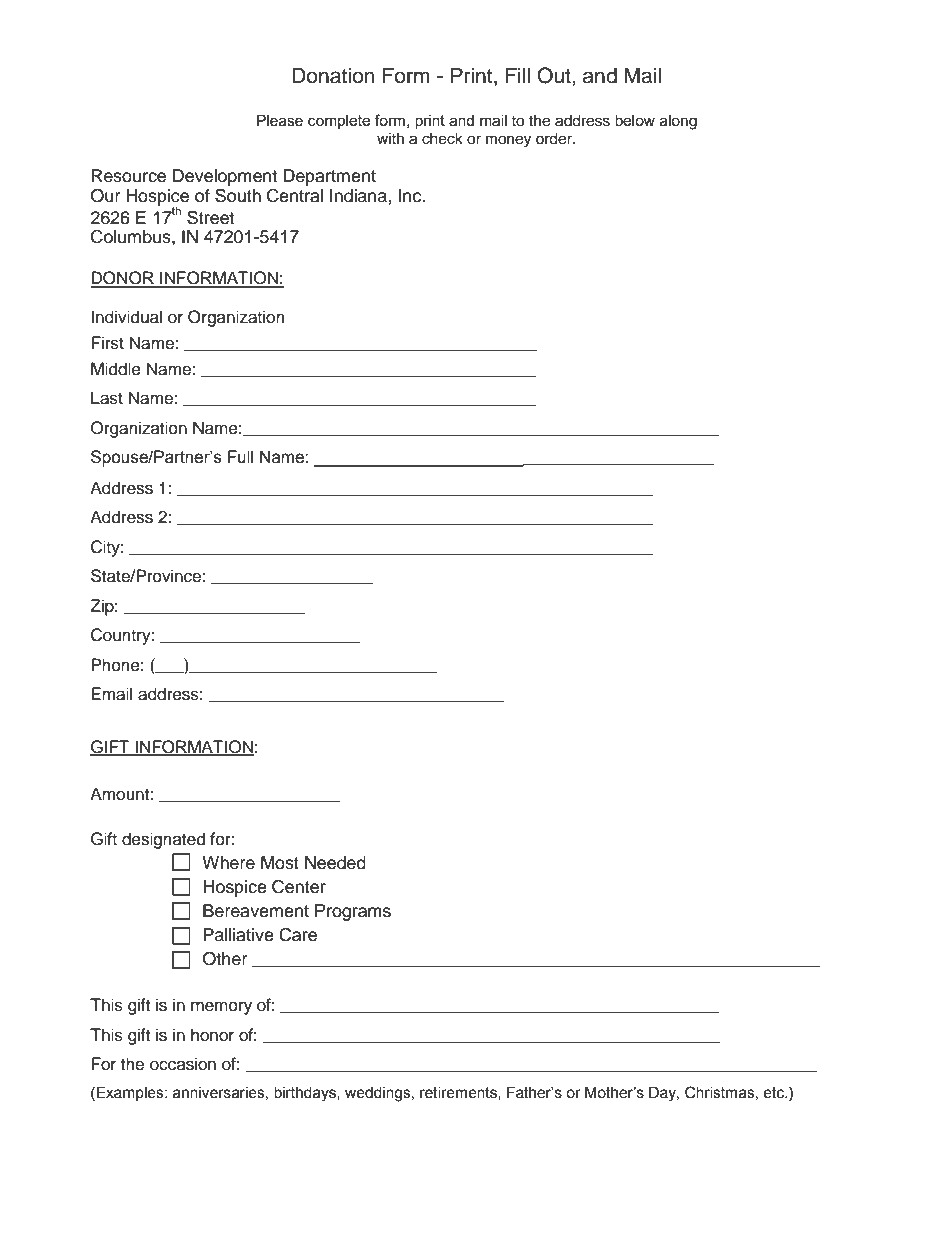 The height and width of the document is (1233, 952). What do you see at coordinates (183, 1064) in the document?
I see `occasion` at bounding box center [183, 1064].
